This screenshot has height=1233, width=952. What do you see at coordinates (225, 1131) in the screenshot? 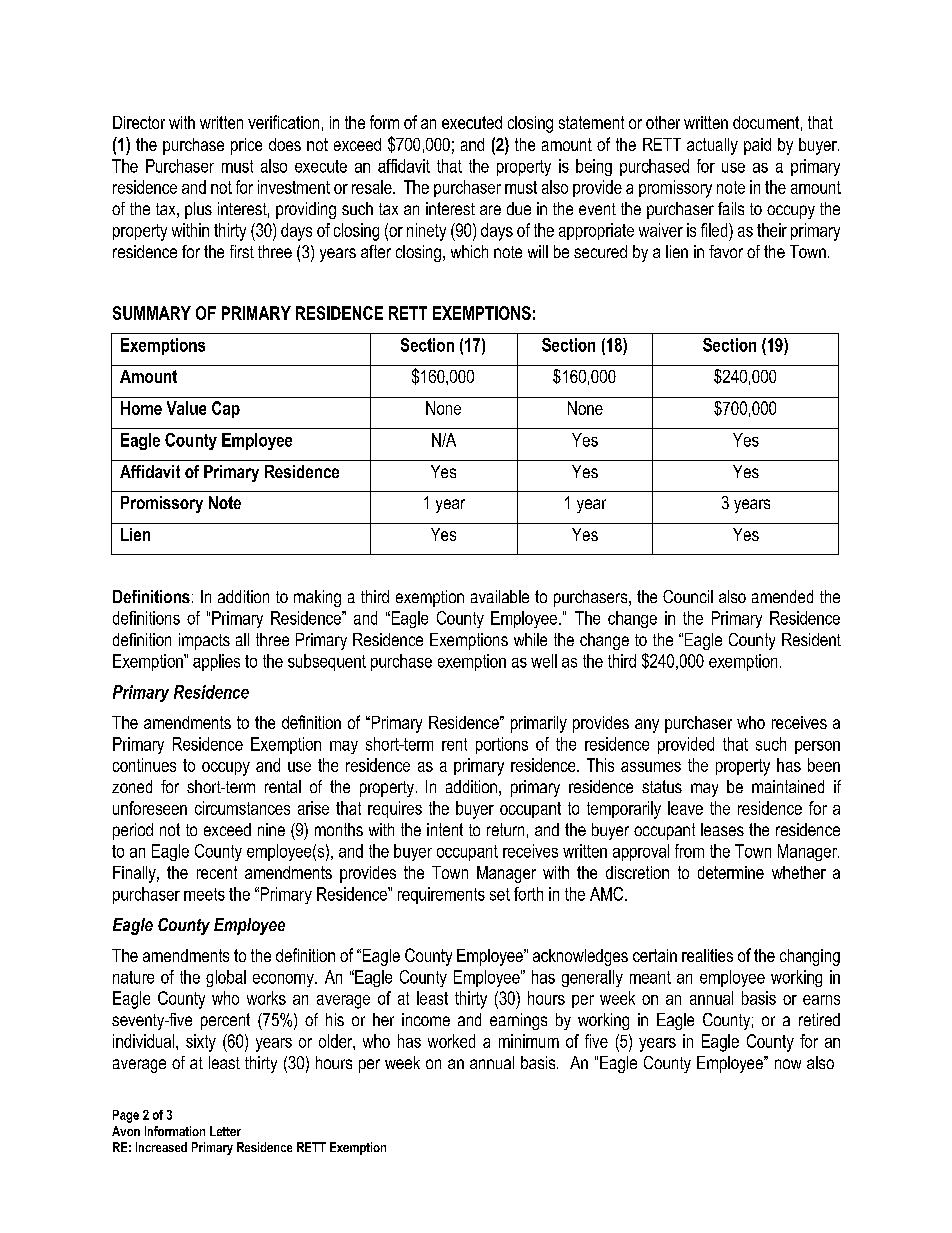
I see `Letter` at bounding box center [225, 1131].
